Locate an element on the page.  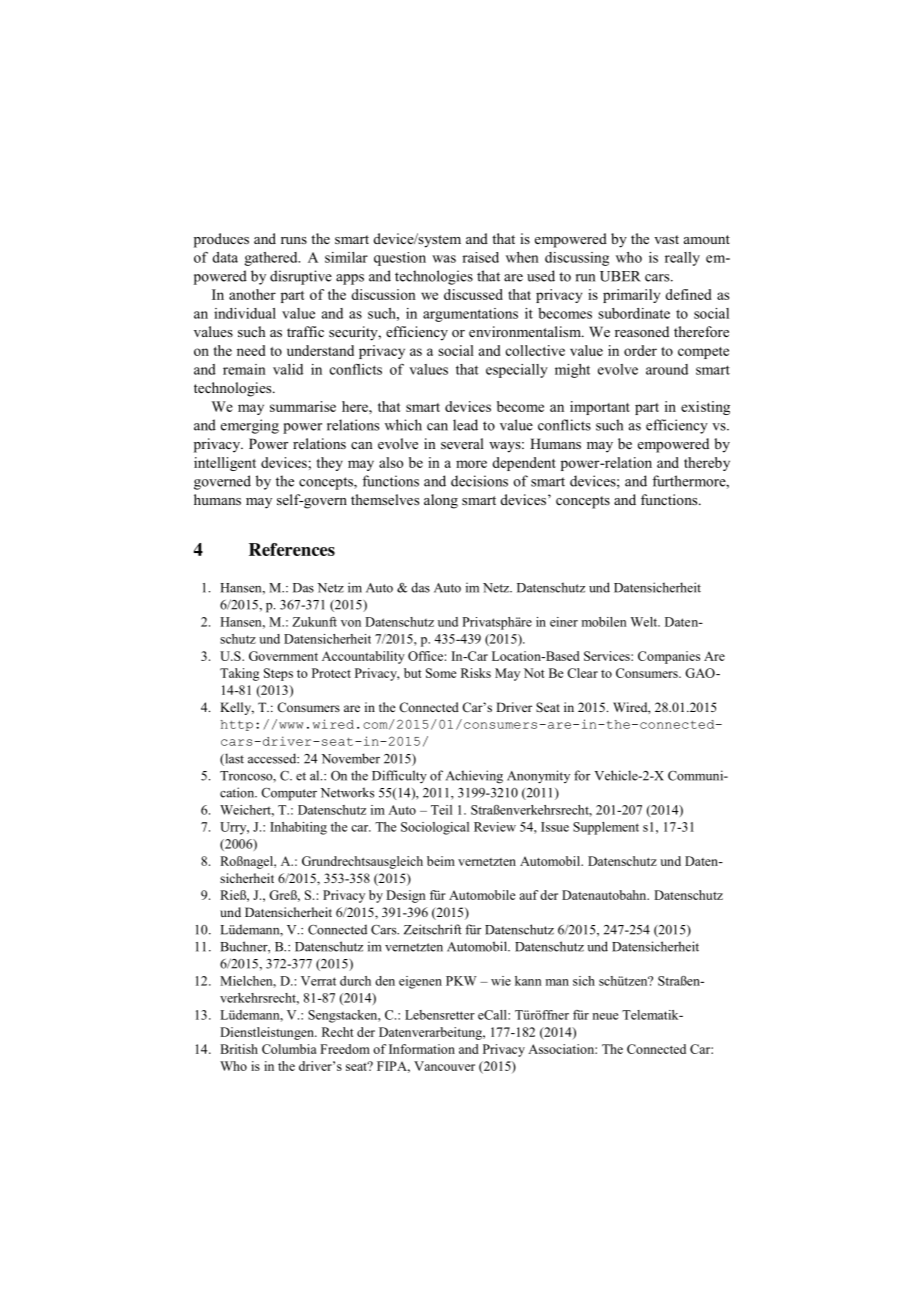
Achieving is located at coordinates (474, 777).
